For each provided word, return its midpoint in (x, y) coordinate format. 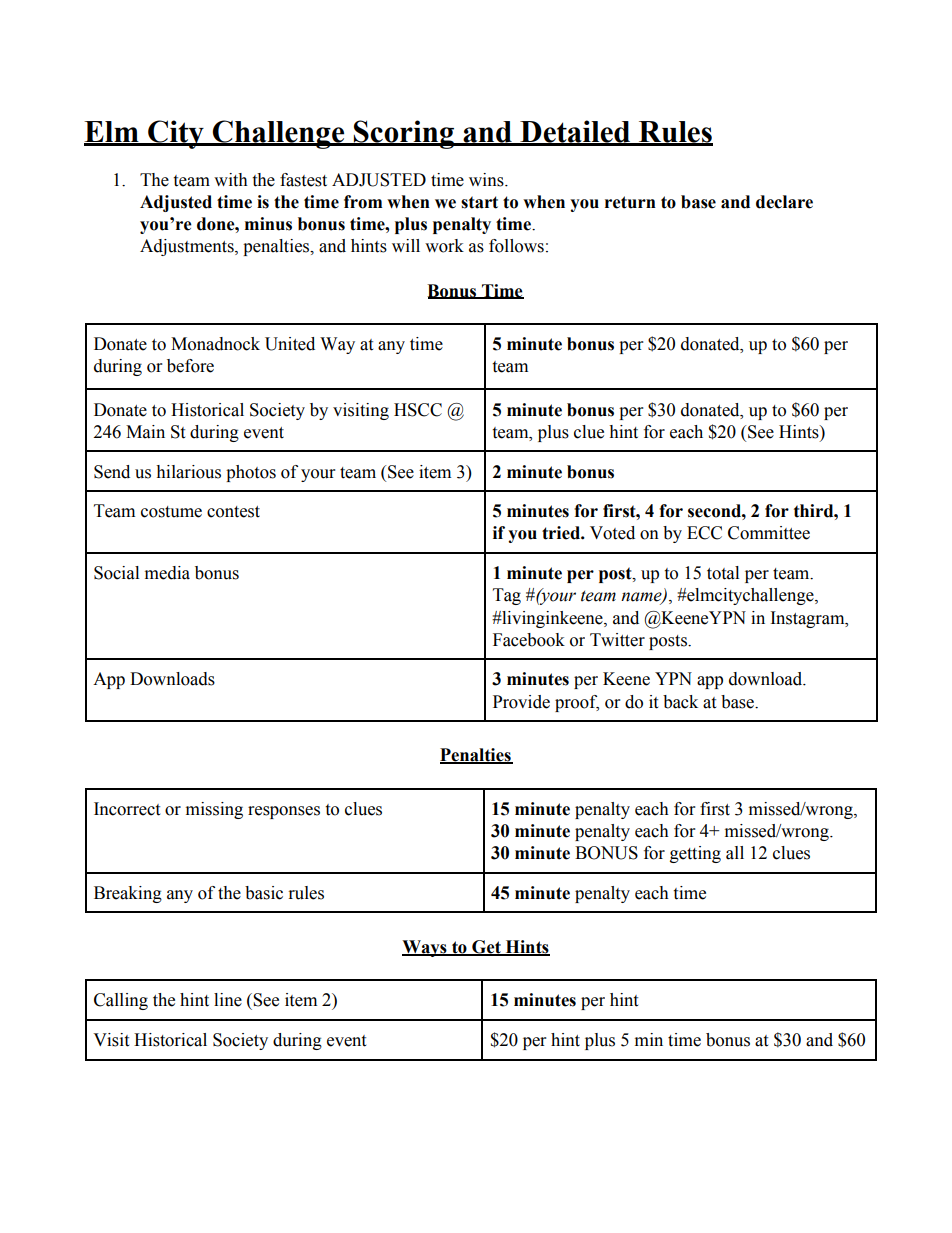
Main (145, 432)
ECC (704, 533)
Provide (521, 702)
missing (214, 810)
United (290, 344)
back (680, 702)
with (231, 180)
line (228, 1000)
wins (487, 180)
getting (695, 854)
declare (784, 202)
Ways (425, 948)
